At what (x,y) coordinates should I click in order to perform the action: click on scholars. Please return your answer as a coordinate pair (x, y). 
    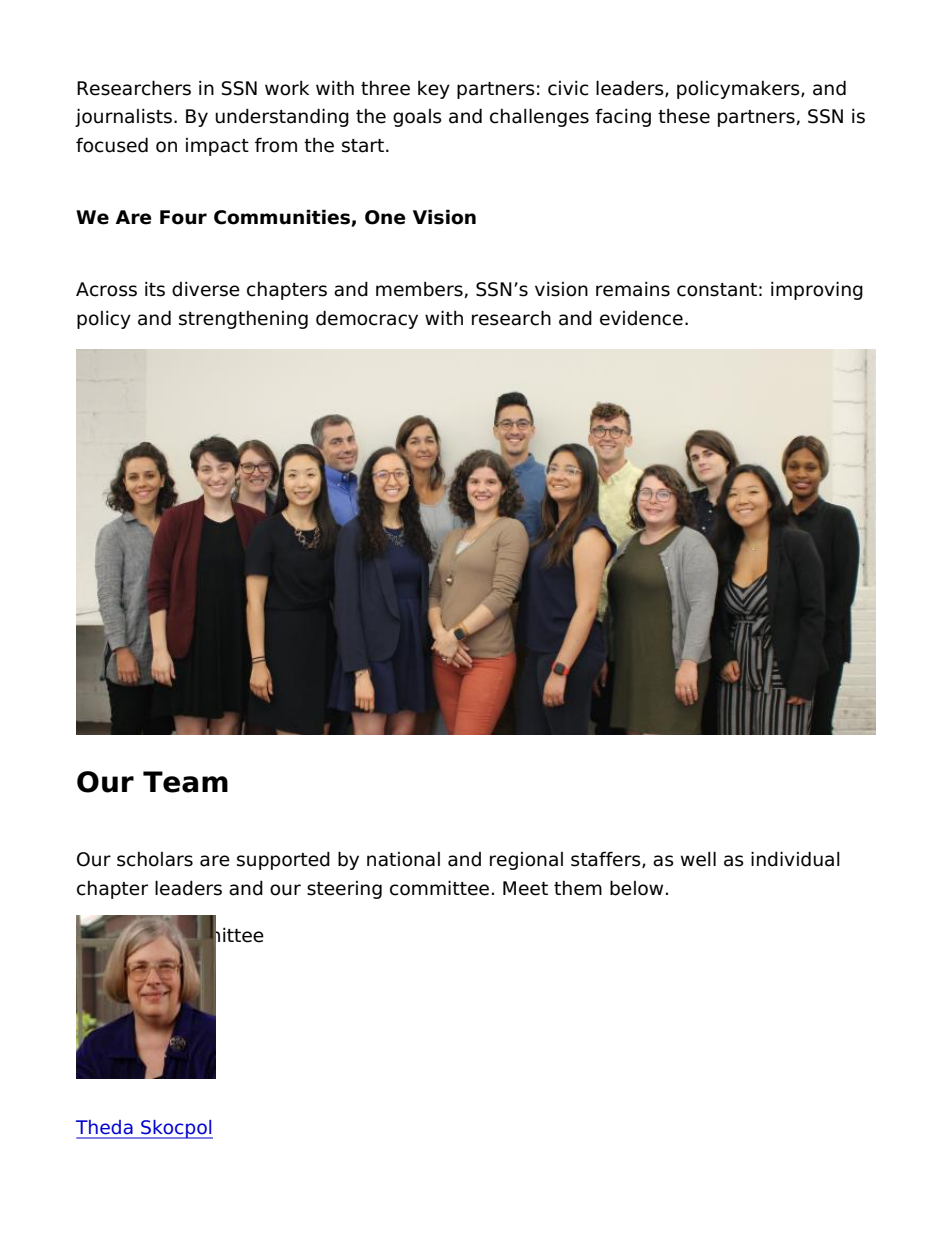
    Looking at the image, I should click on (155, 859).
